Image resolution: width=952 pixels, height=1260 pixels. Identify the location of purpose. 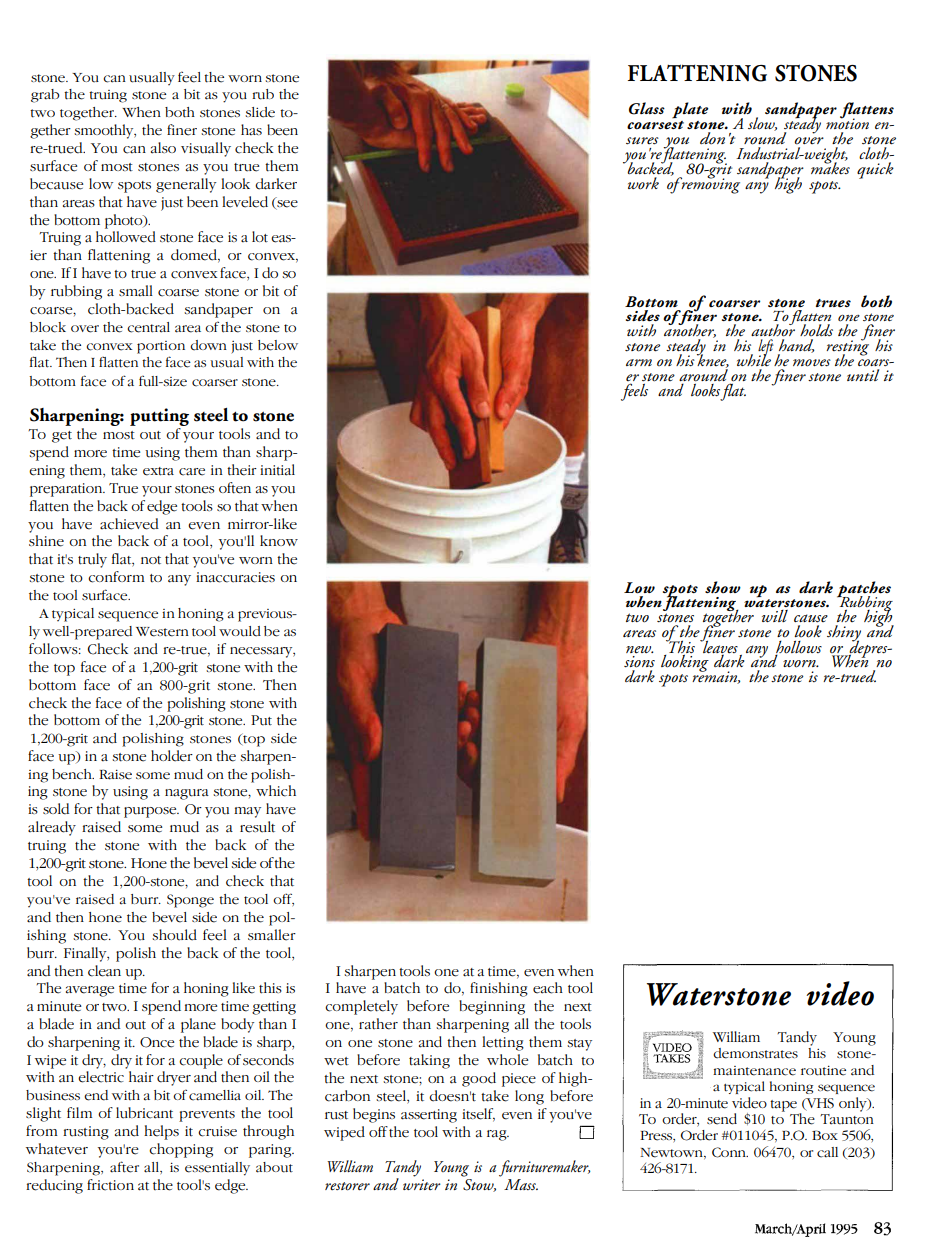
(151, 812).
